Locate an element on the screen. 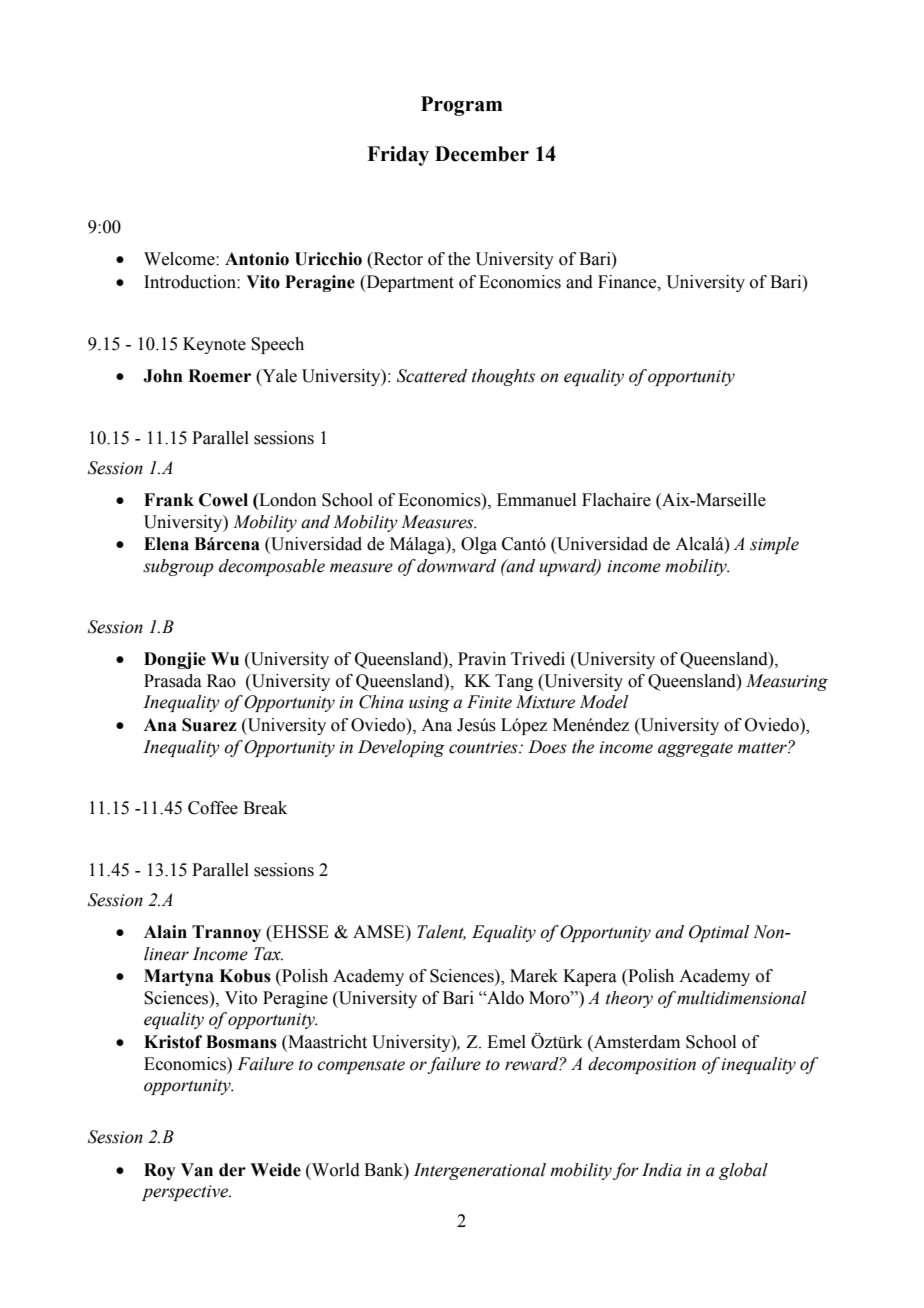 The width and height of the screenshot is (924, 1308). countries is located at coordinates (484, 747).
